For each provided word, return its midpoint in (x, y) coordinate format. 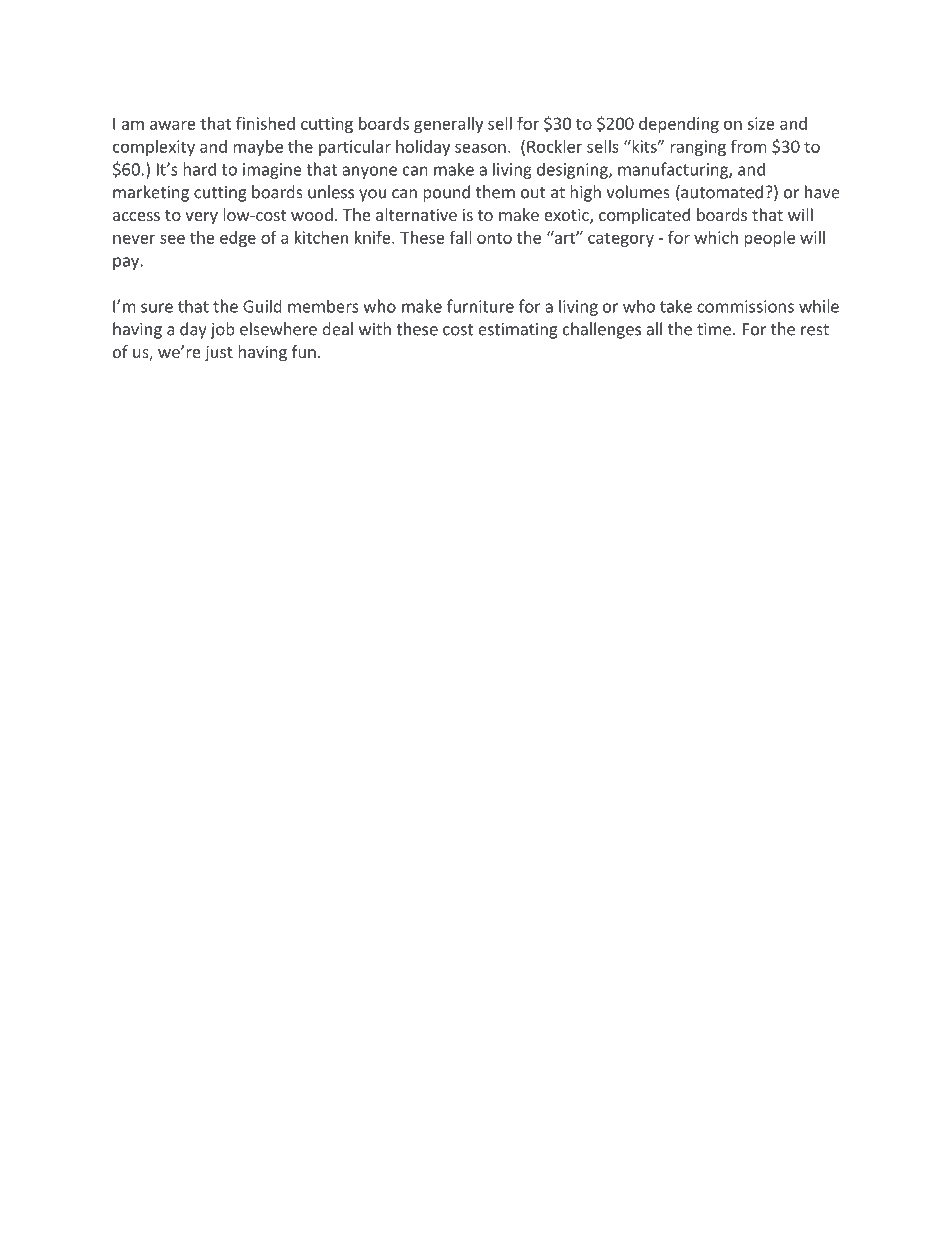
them (495, 192)
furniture (480, 306)
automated (721, 193)
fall (460, 237)
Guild (262, 306)
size (761, 123)
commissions (745, 306)
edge (238, 239)
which (716, 237)
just (219, 353)
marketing (151, 193)
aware (173, 125)
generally (448, 125)
